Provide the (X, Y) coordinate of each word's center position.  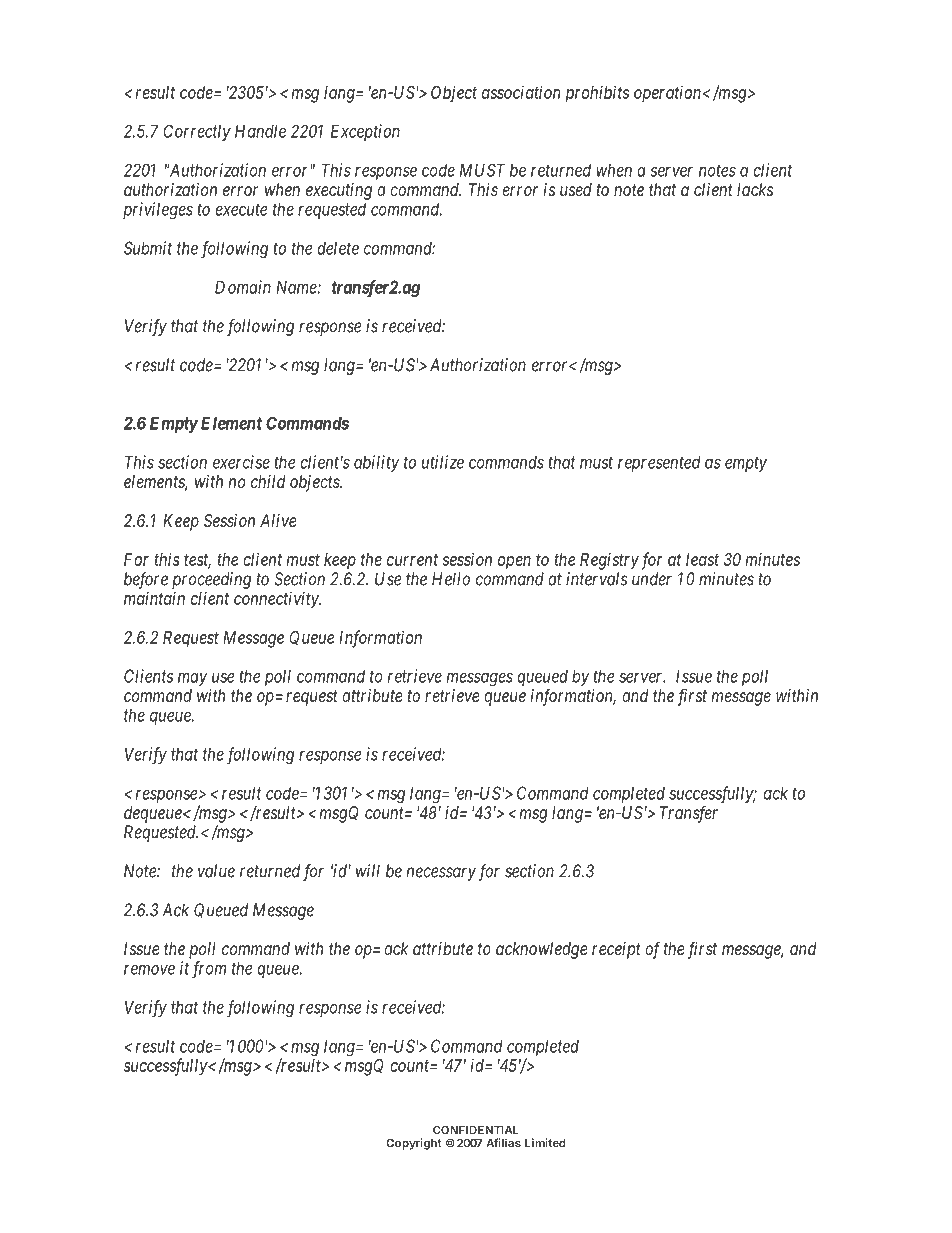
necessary (441, 874)
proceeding (211, 580)
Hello (451, 579)
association (521, 92)
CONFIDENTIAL (476, 1130)
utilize (443, 462)
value (216, 871)
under (652, 579)
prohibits (597, 94)
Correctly (197, 133)
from (209, 970)
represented (659, 463)
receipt (616, 950)
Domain (243, 287)
